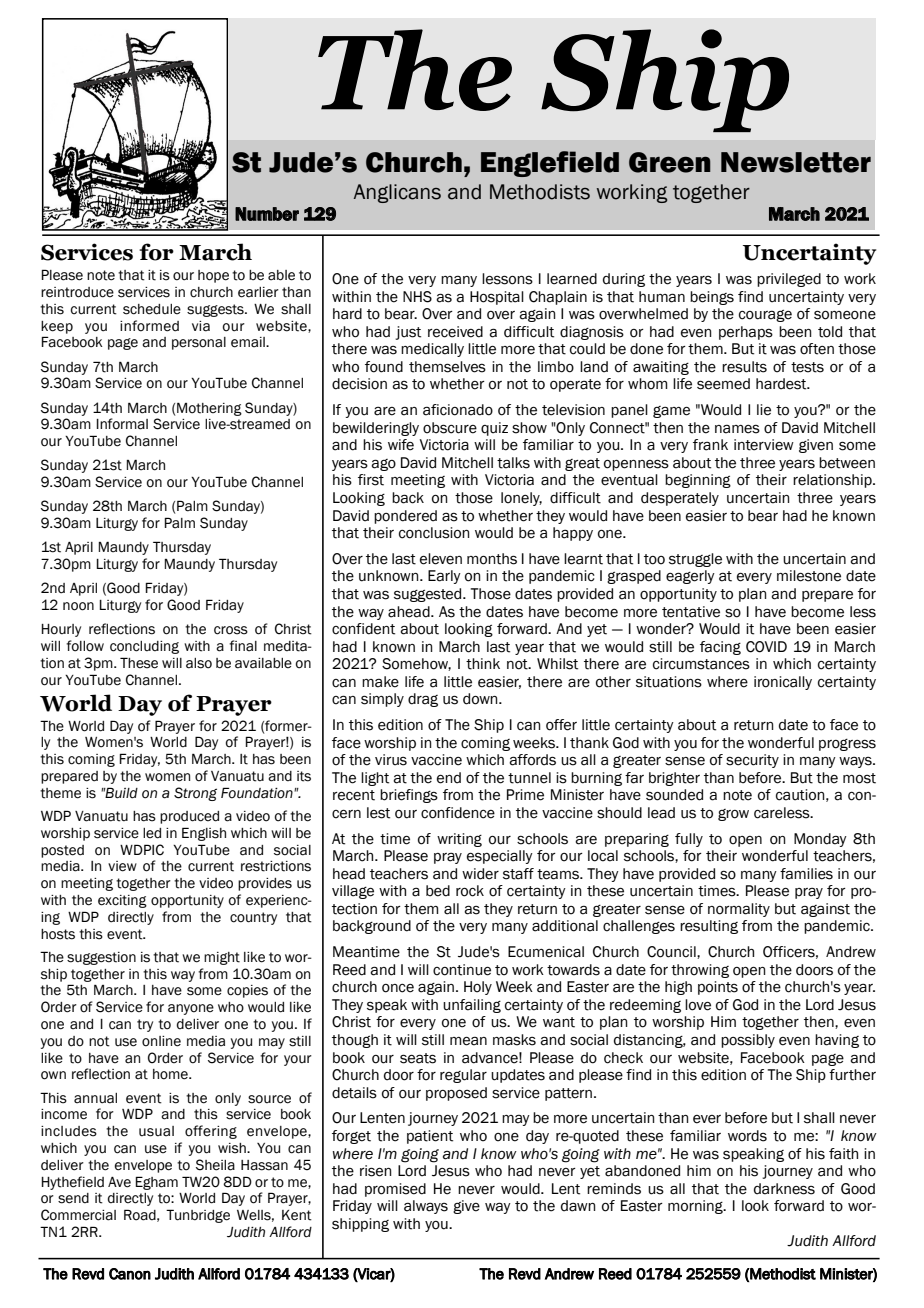 The height and width of the screenshot is (1308, 924). What do you see at coordinates (695, 560) in the screenshot?
I see `struggle` at bounding box center [695, 560].
